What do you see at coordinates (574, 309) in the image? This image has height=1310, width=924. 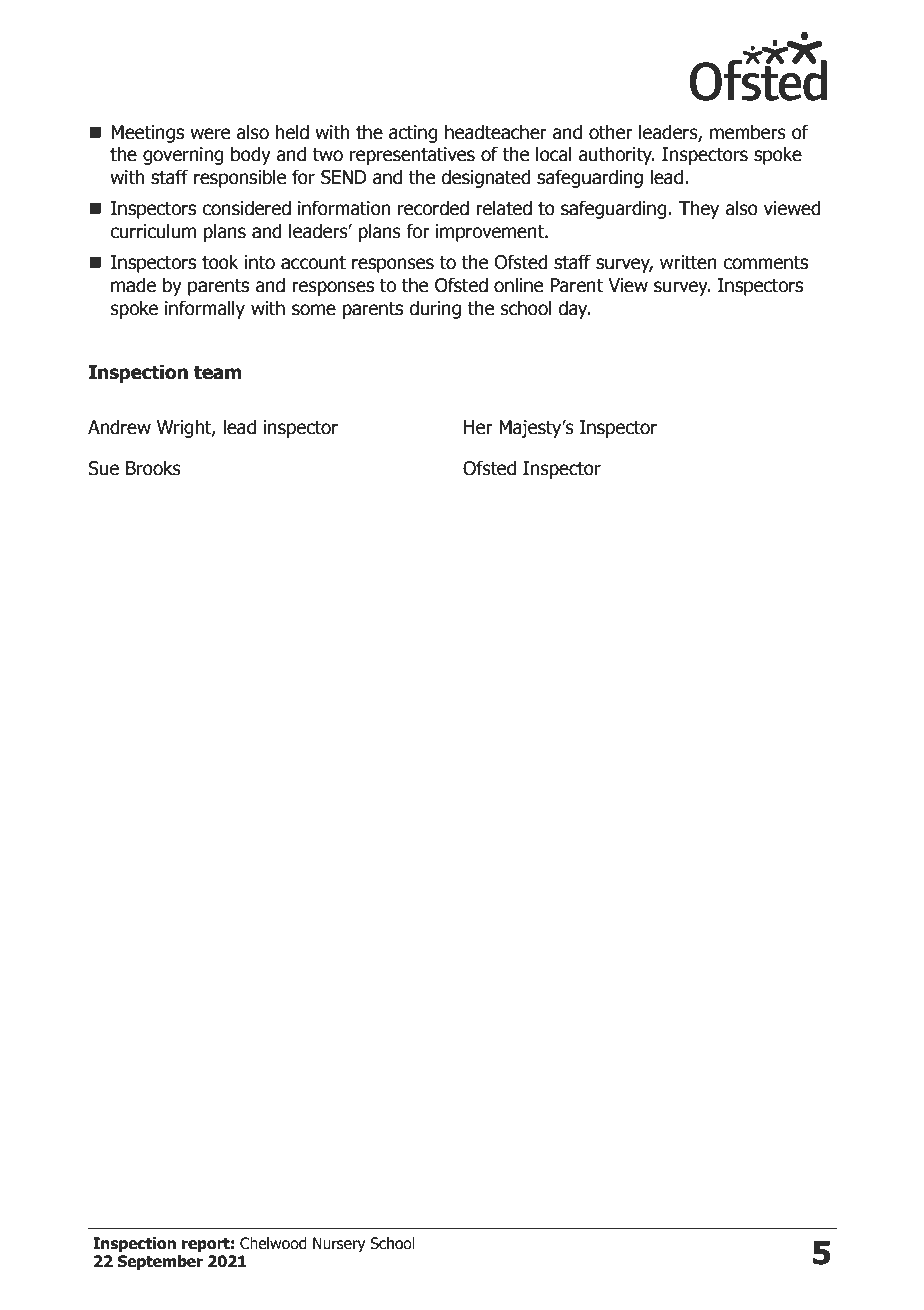 I see `day` at bounding box center [574, 309].
